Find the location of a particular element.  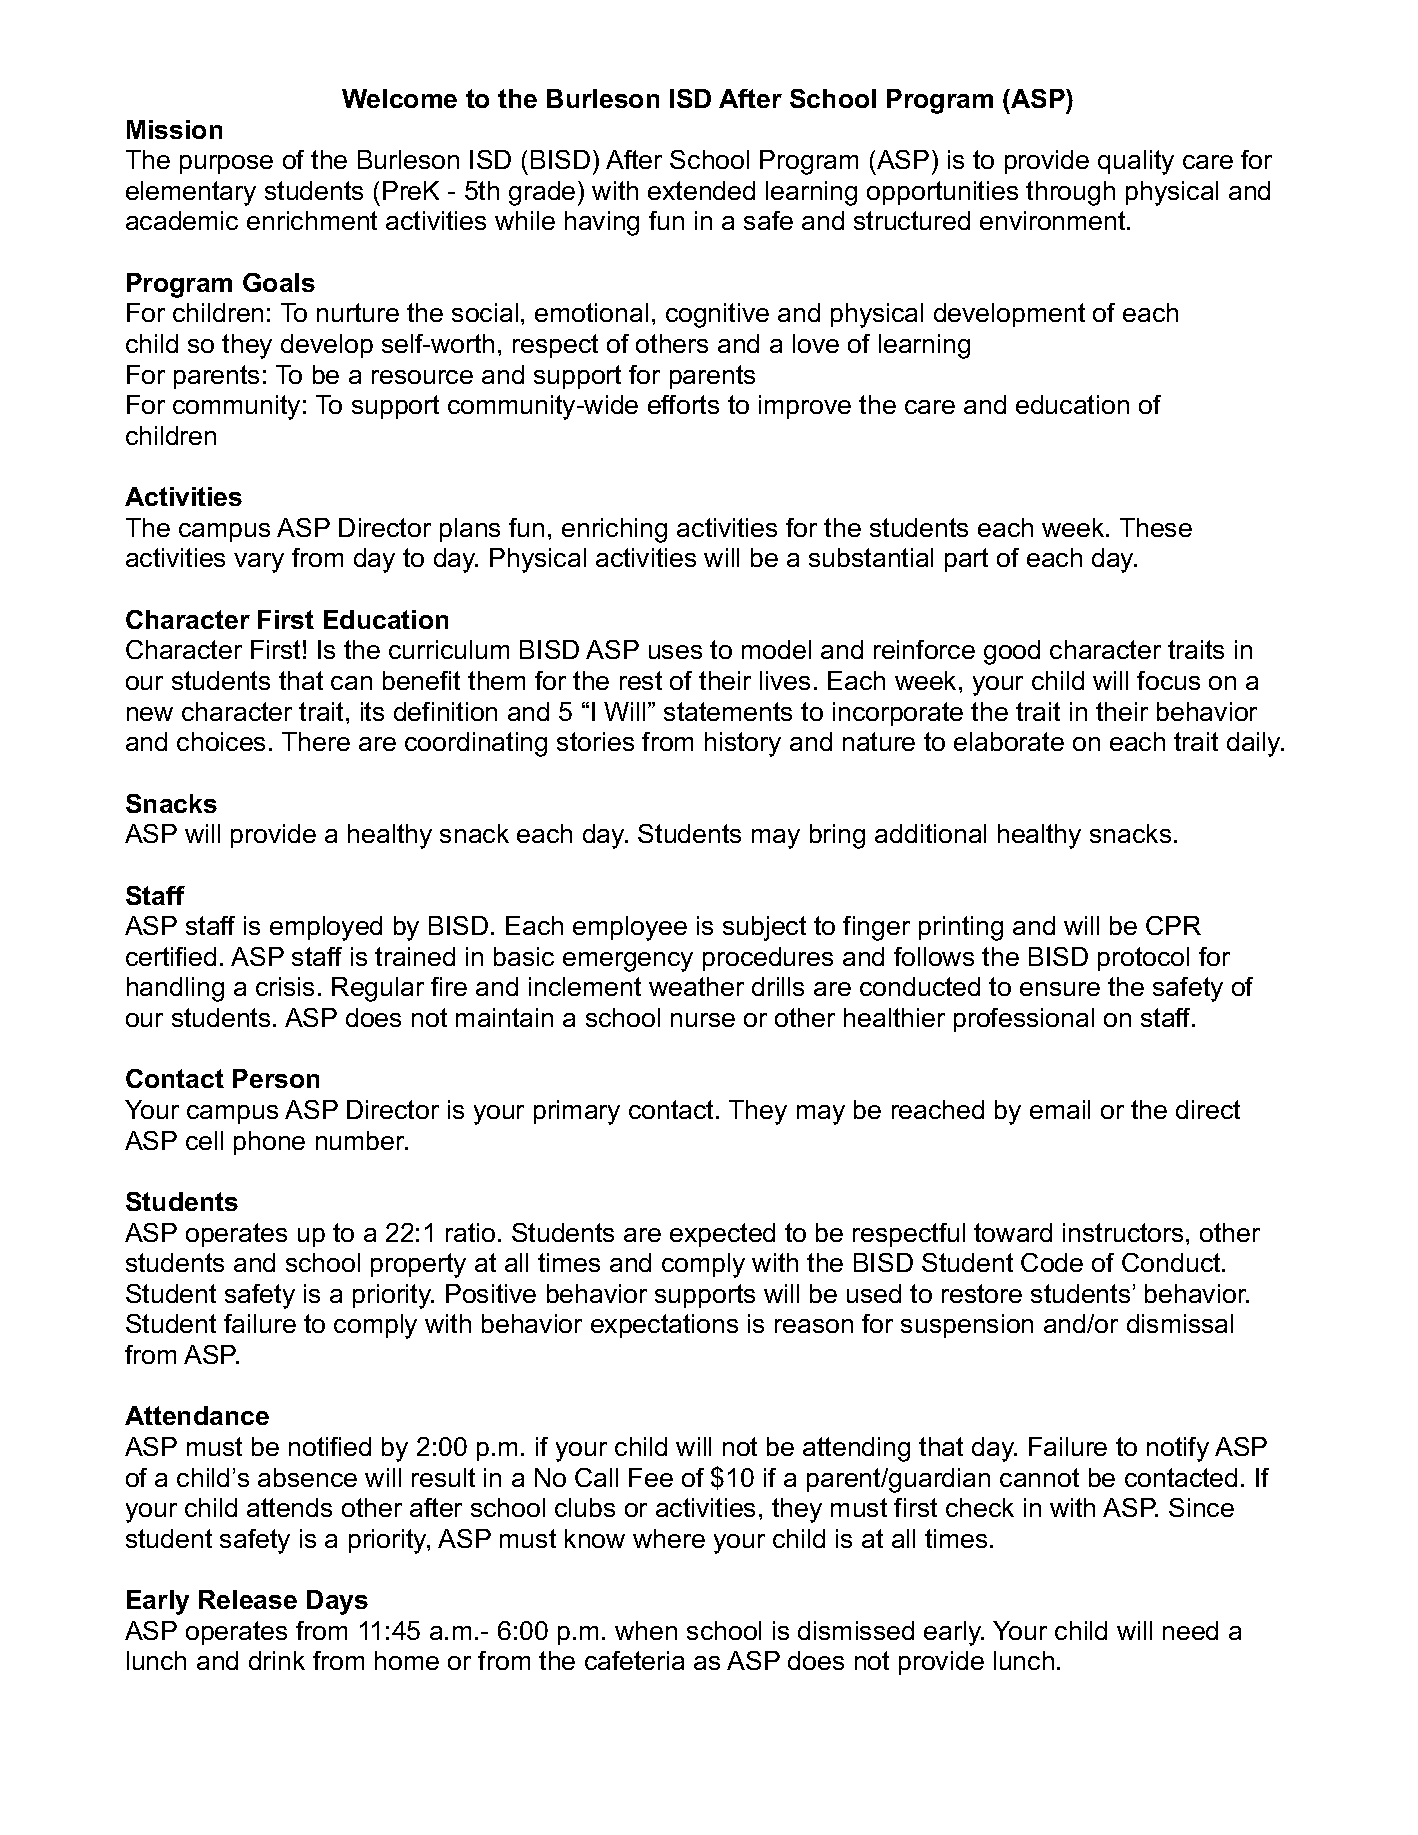

when is located at coordinates (646, 1630).
